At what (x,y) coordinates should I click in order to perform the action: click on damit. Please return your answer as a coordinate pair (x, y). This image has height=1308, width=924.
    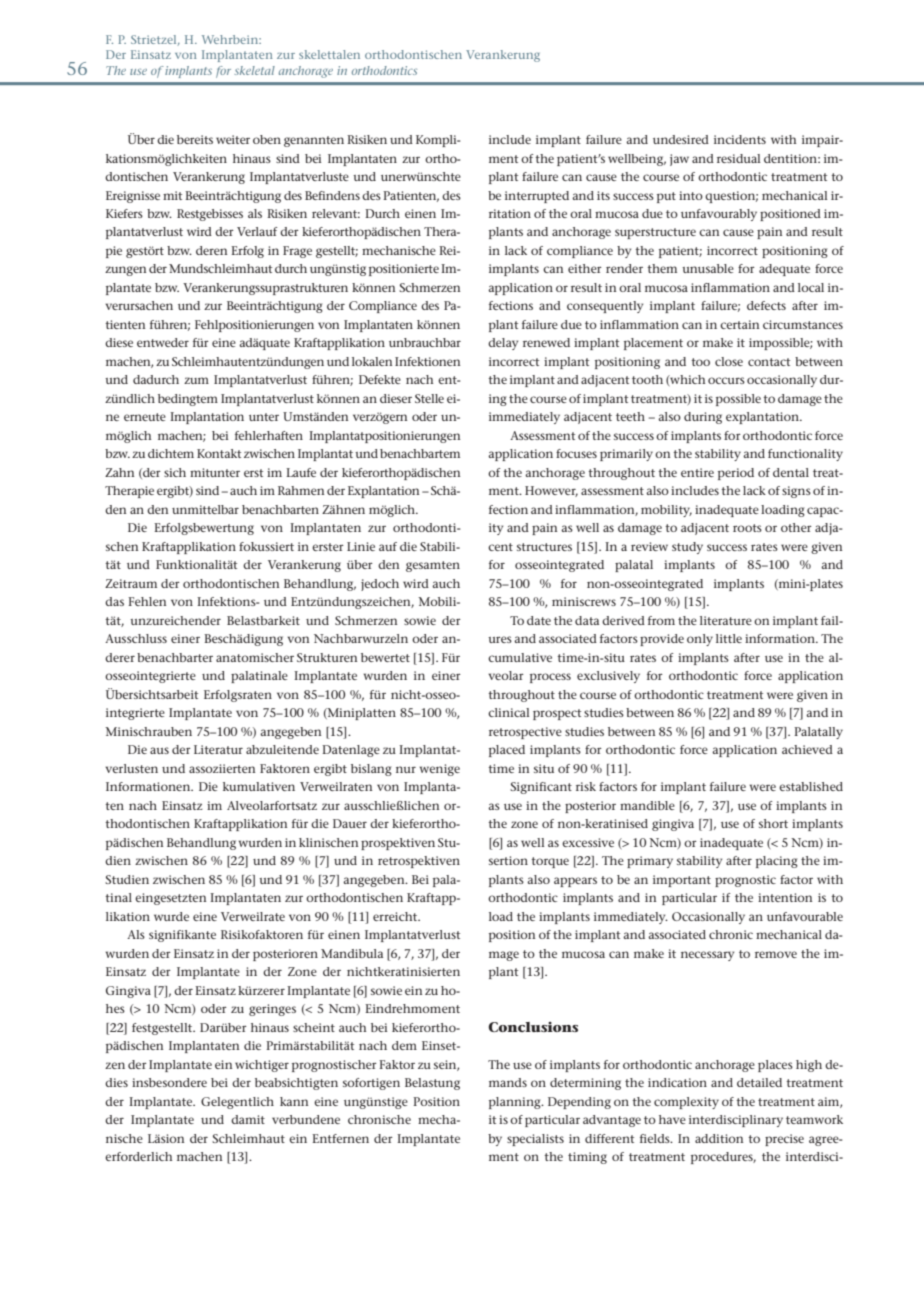
    Looking at the image, I should click on (248, 1119).
